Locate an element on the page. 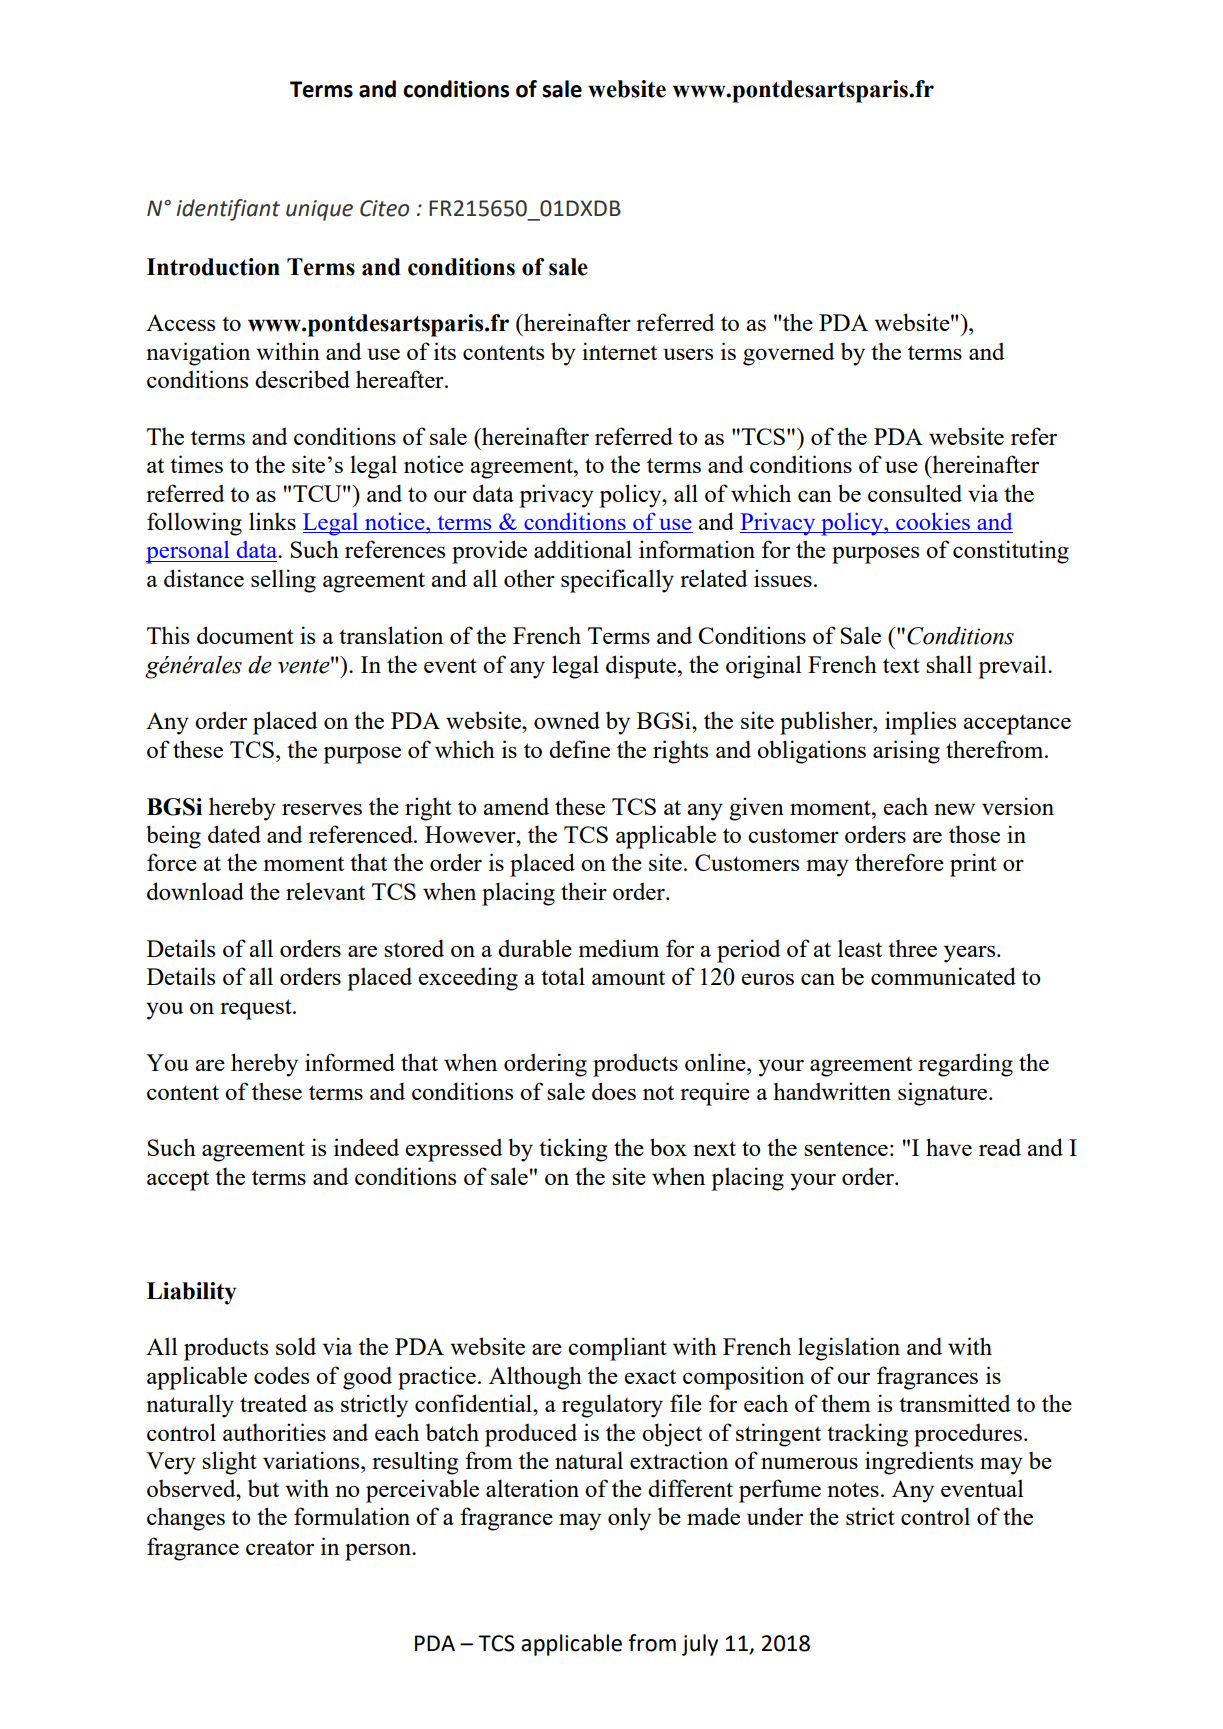 Image resolution: width=1223 pixels, height=1729 pixels. notes is located at coordinates (853, 1489).
